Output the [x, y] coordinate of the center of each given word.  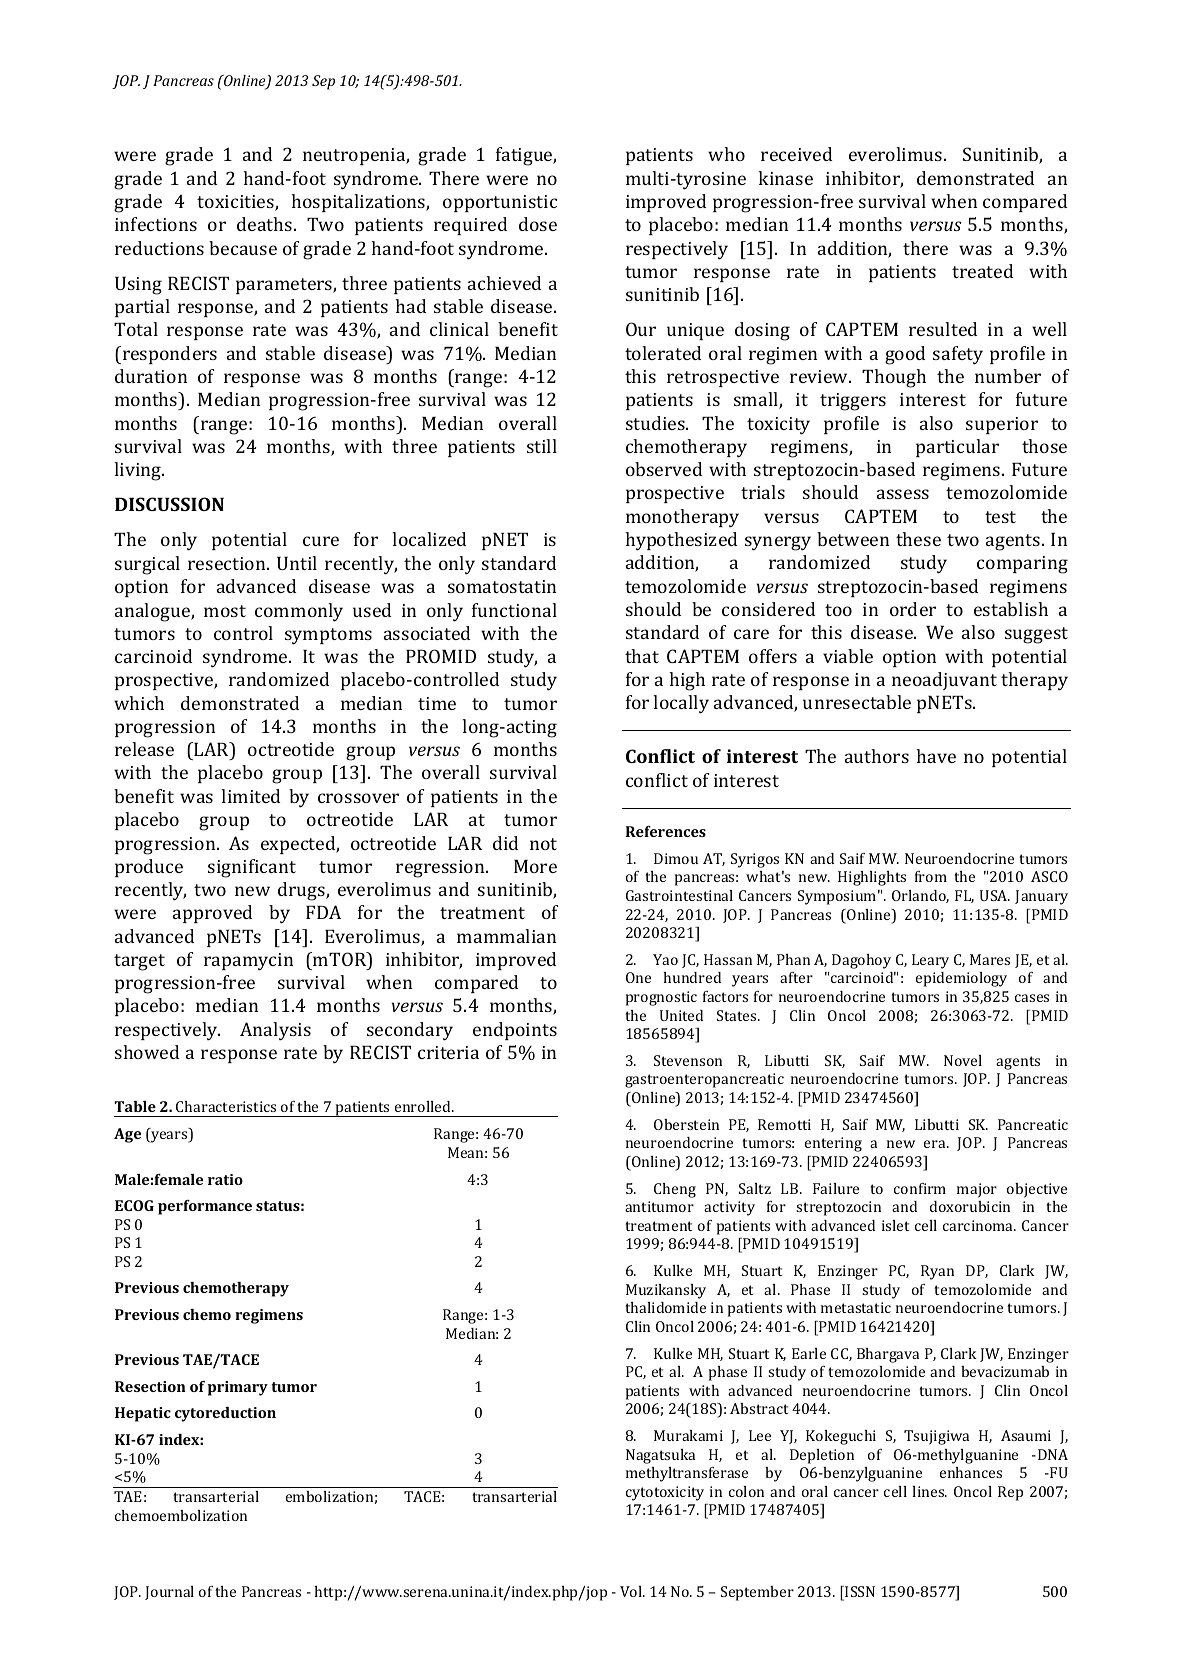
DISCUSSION [169, 504]
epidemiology [961, 979]
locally [681, 704]
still [542, 446]
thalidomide [665, 1307]
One [638, 977]
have [936, 756]
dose [538, 224]
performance [205, 1207]
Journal [169, 1593]
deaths [264, 224]
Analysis [275, 1031]
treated [982, 271]
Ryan [937, 1272]
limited [250, 796]
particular [957, 448]
